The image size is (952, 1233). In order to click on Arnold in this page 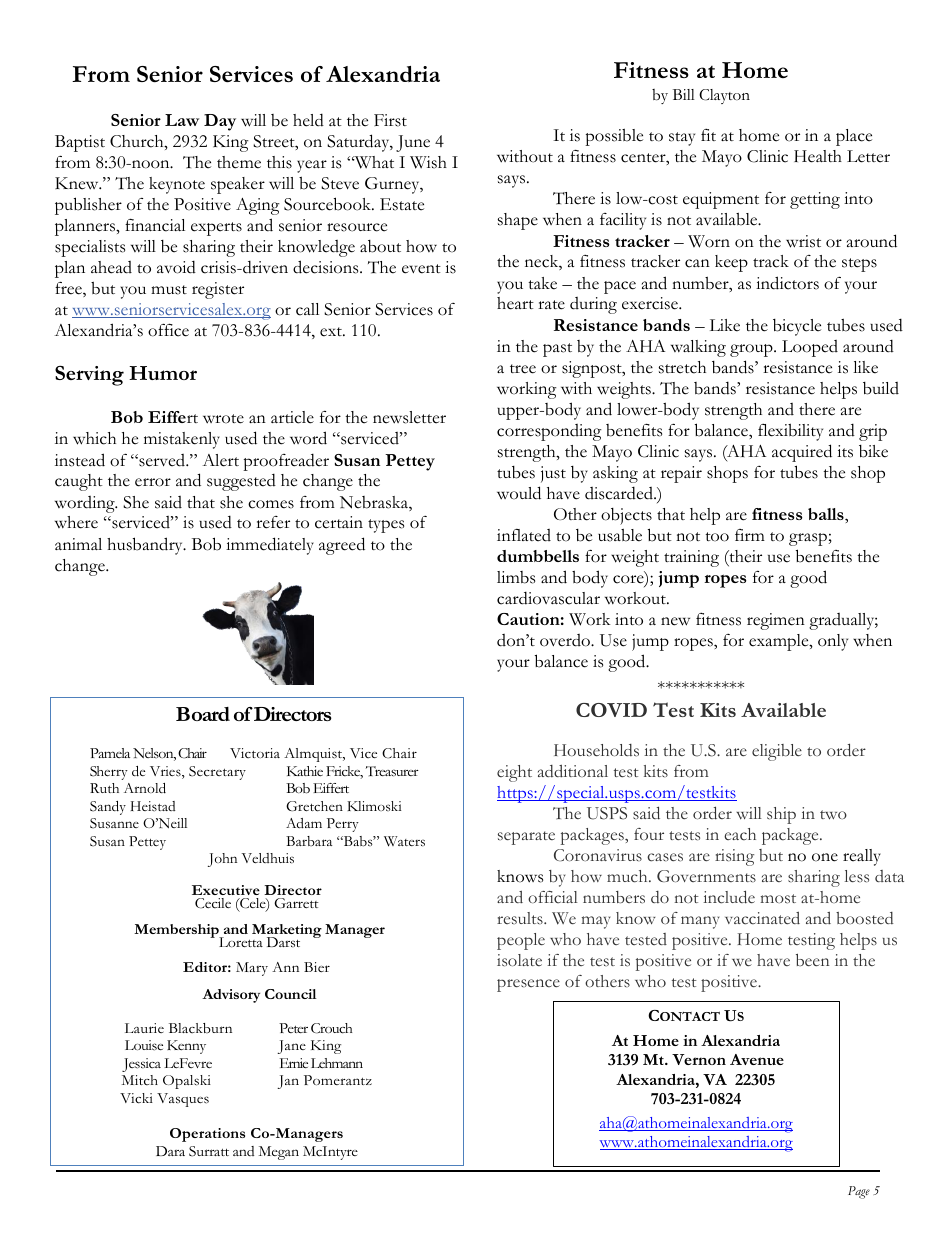, I will do `click(145, 788)`.
